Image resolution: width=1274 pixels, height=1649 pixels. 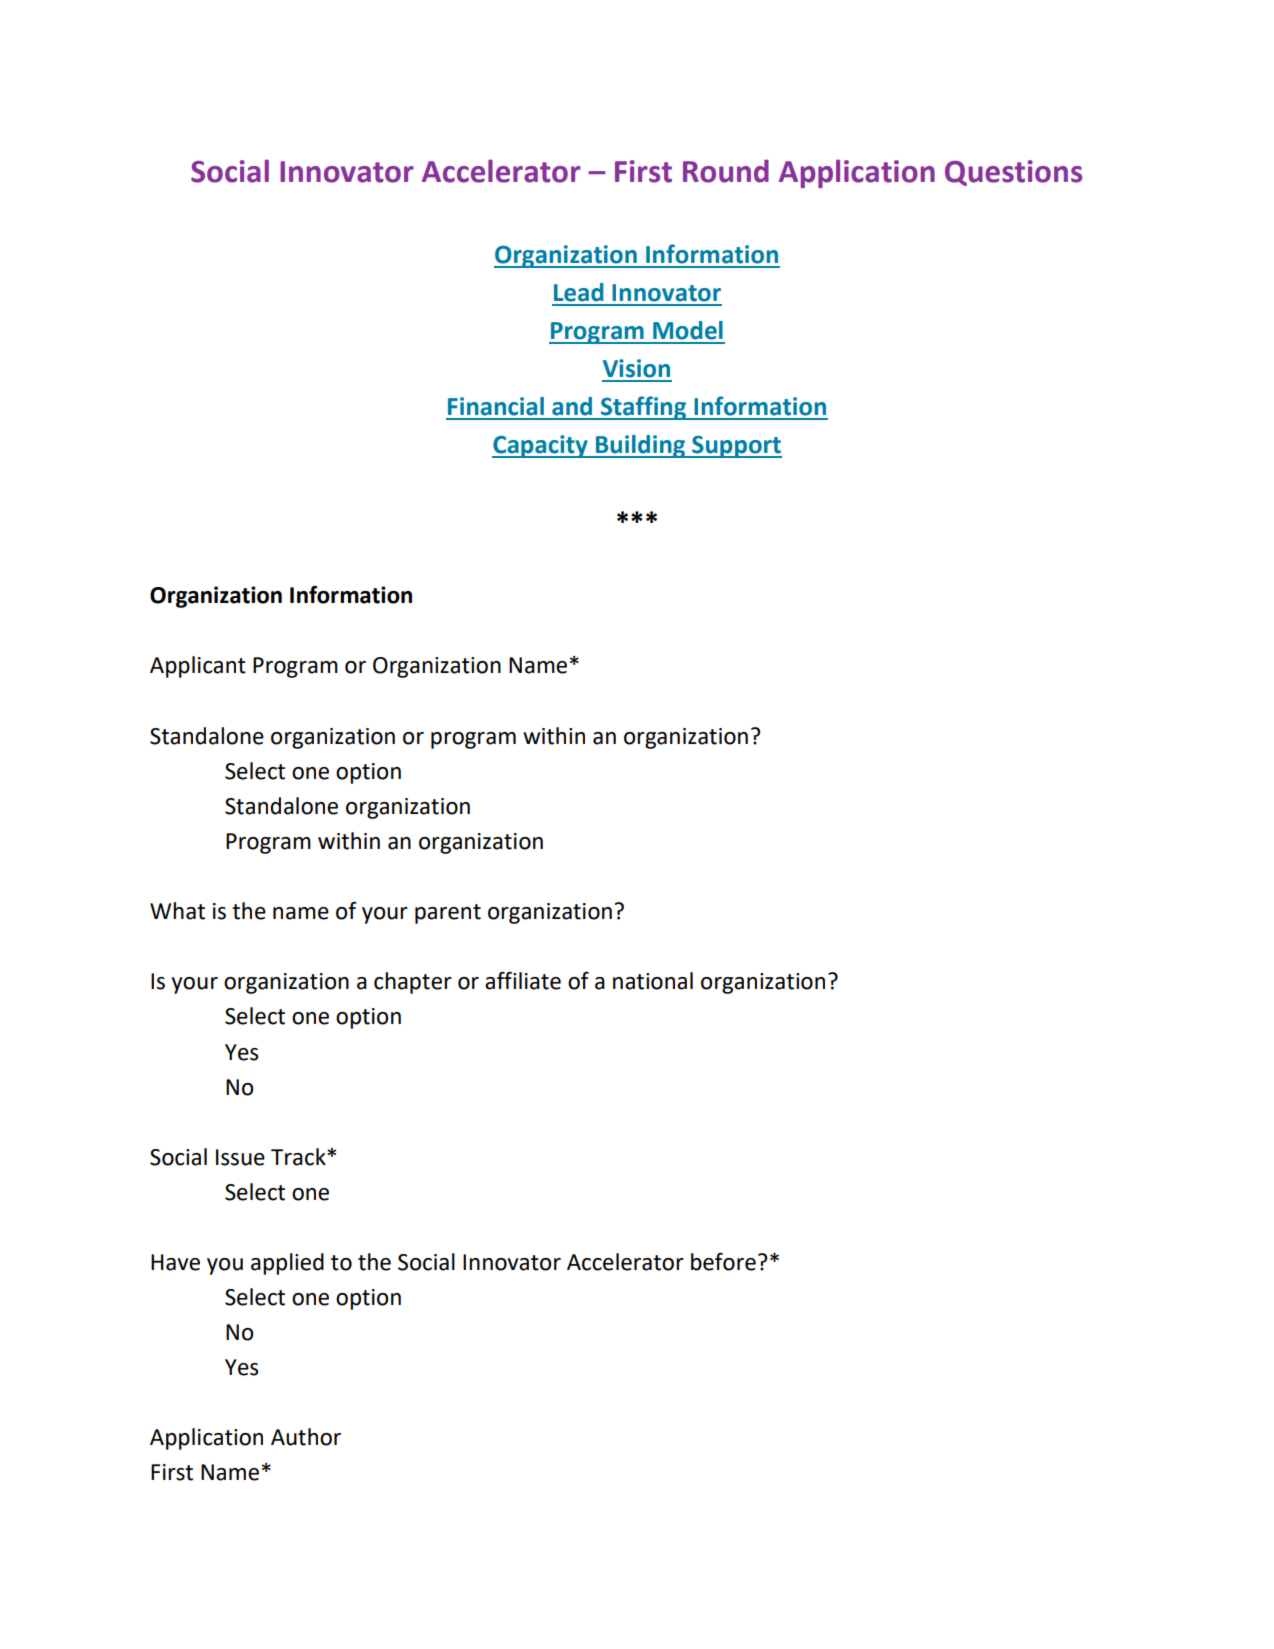 I want to click on Questions, so click(x=1013, y=173).
